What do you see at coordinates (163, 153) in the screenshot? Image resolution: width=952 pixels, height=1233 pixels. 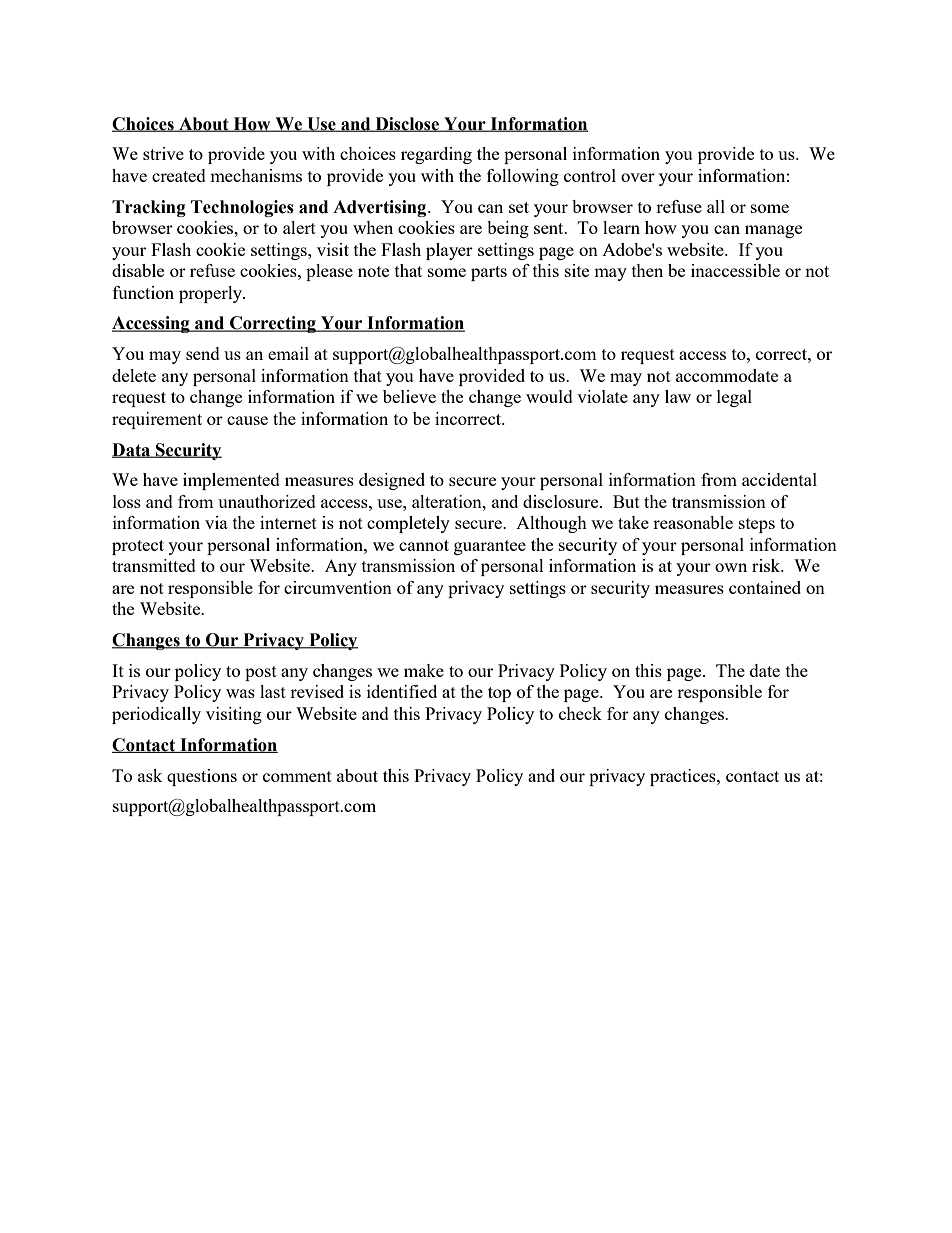 I see `strive` at bounding box center [163, 153].
